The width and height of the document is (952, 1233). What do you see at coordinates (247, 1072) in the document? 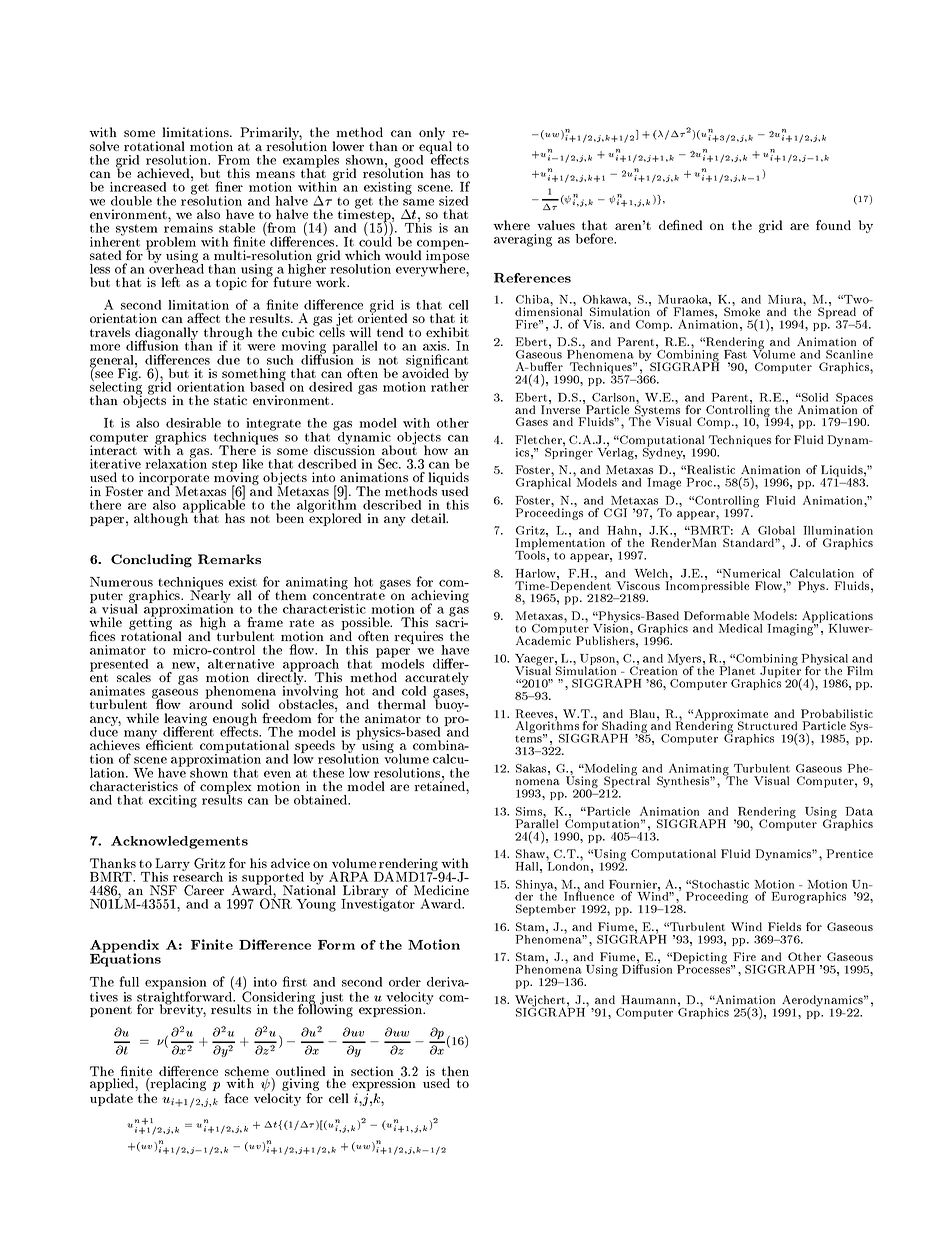
I see `scheme` at bounding box center [247, 1072].
